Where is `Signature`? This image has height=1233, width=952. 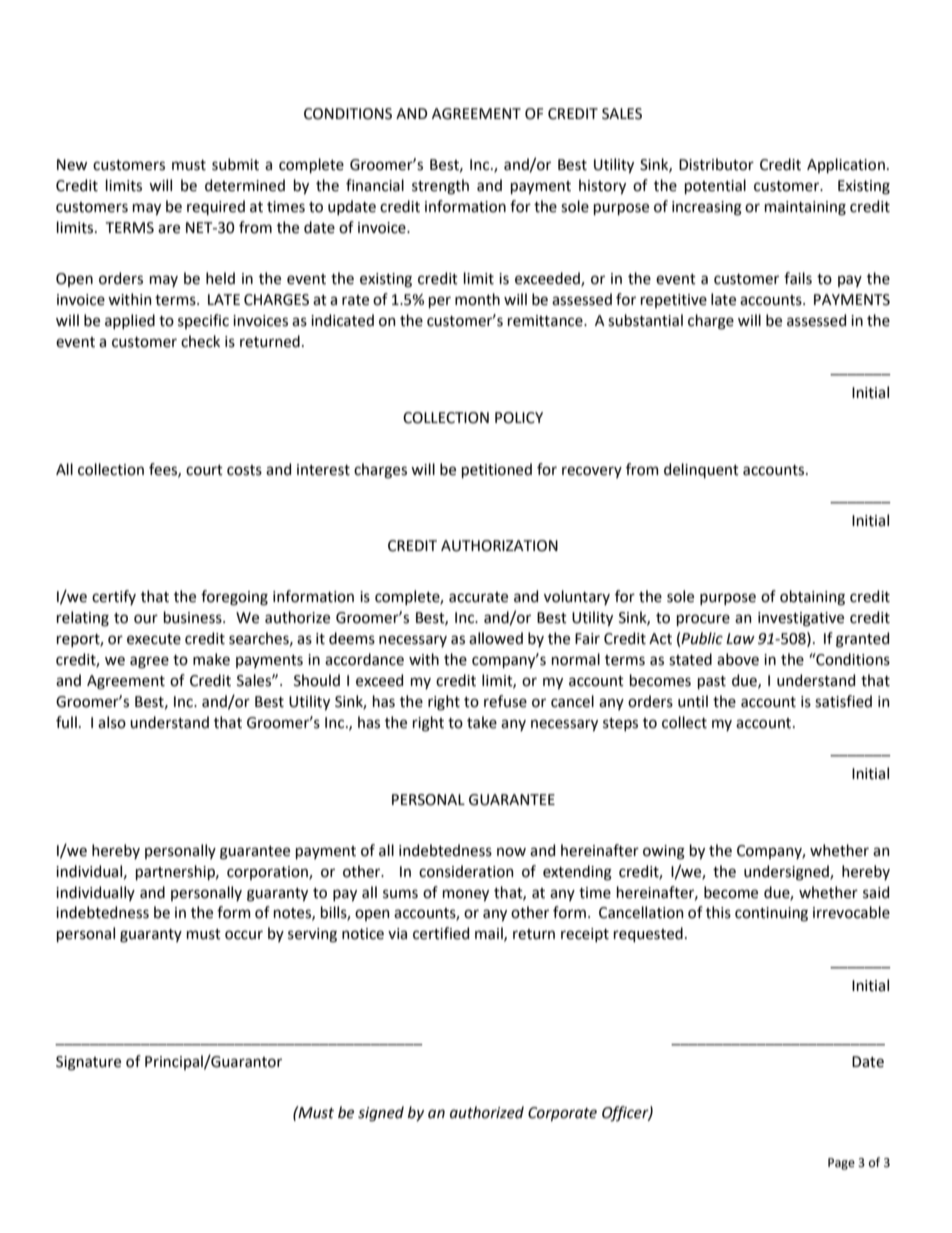
Signature is located at coordinates (88, 1063).
